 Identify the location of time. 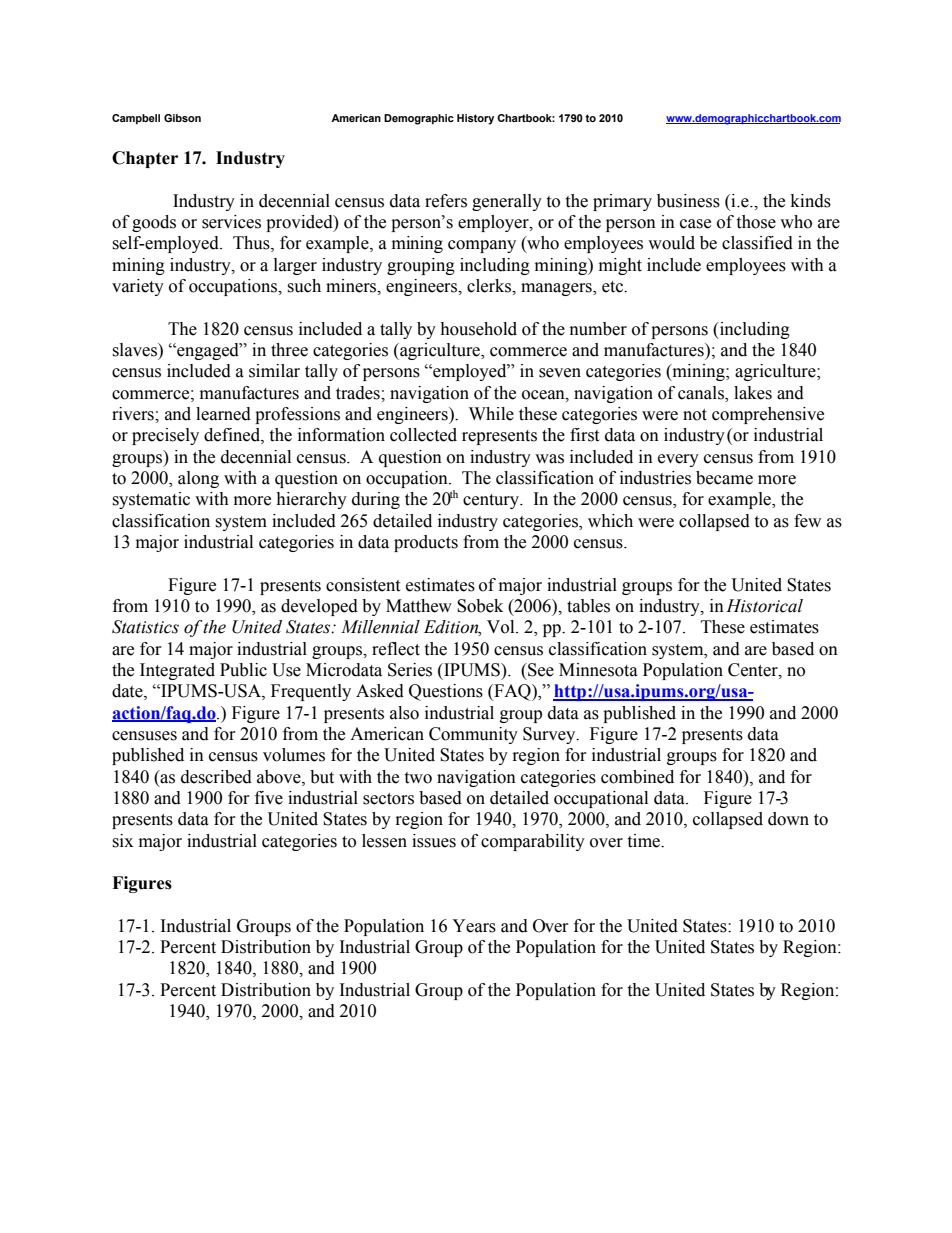
(644, 841).
